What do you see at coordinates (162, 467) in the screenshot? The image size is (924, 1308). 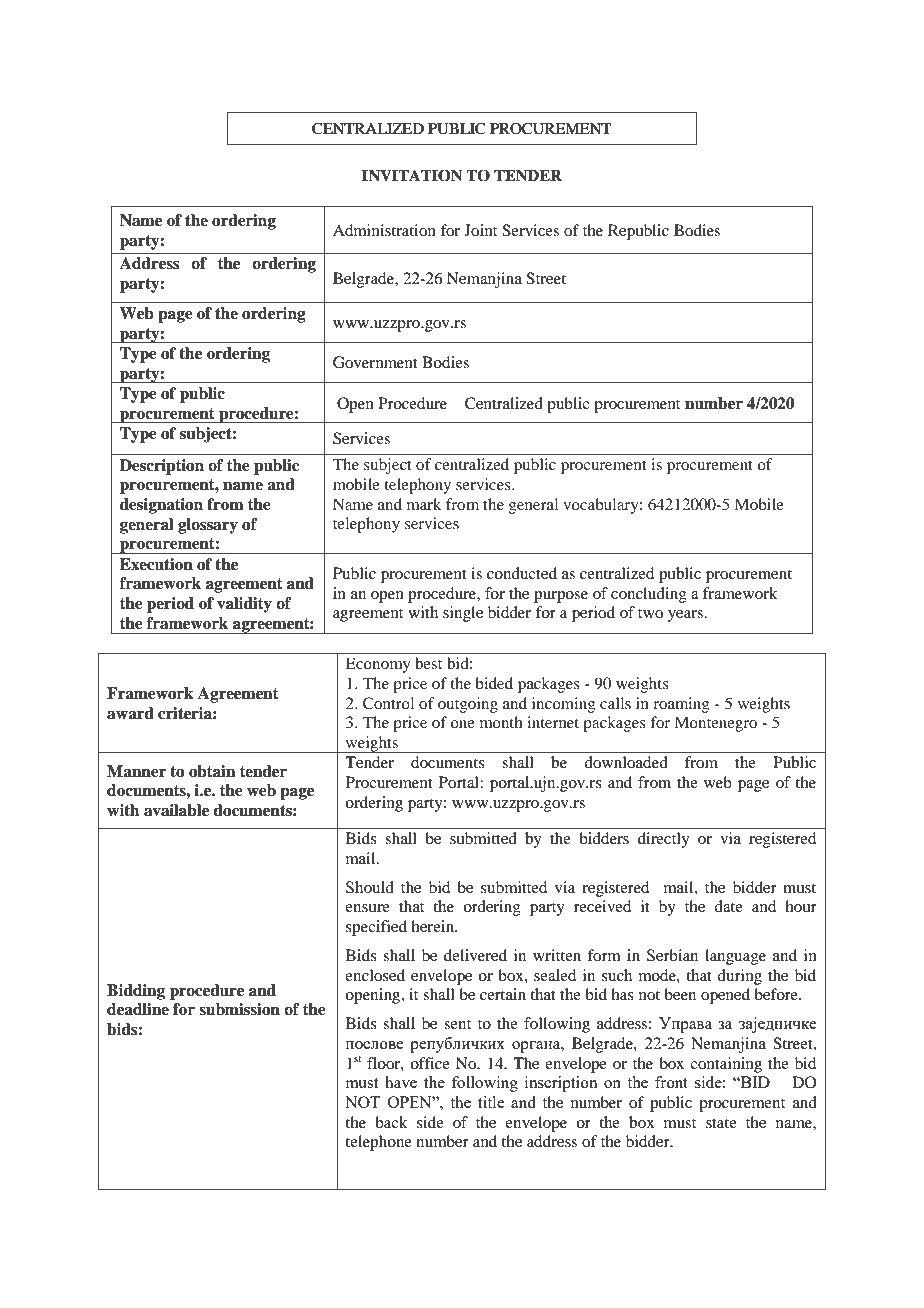 I see `Description` at bounding box center [162, 467].
